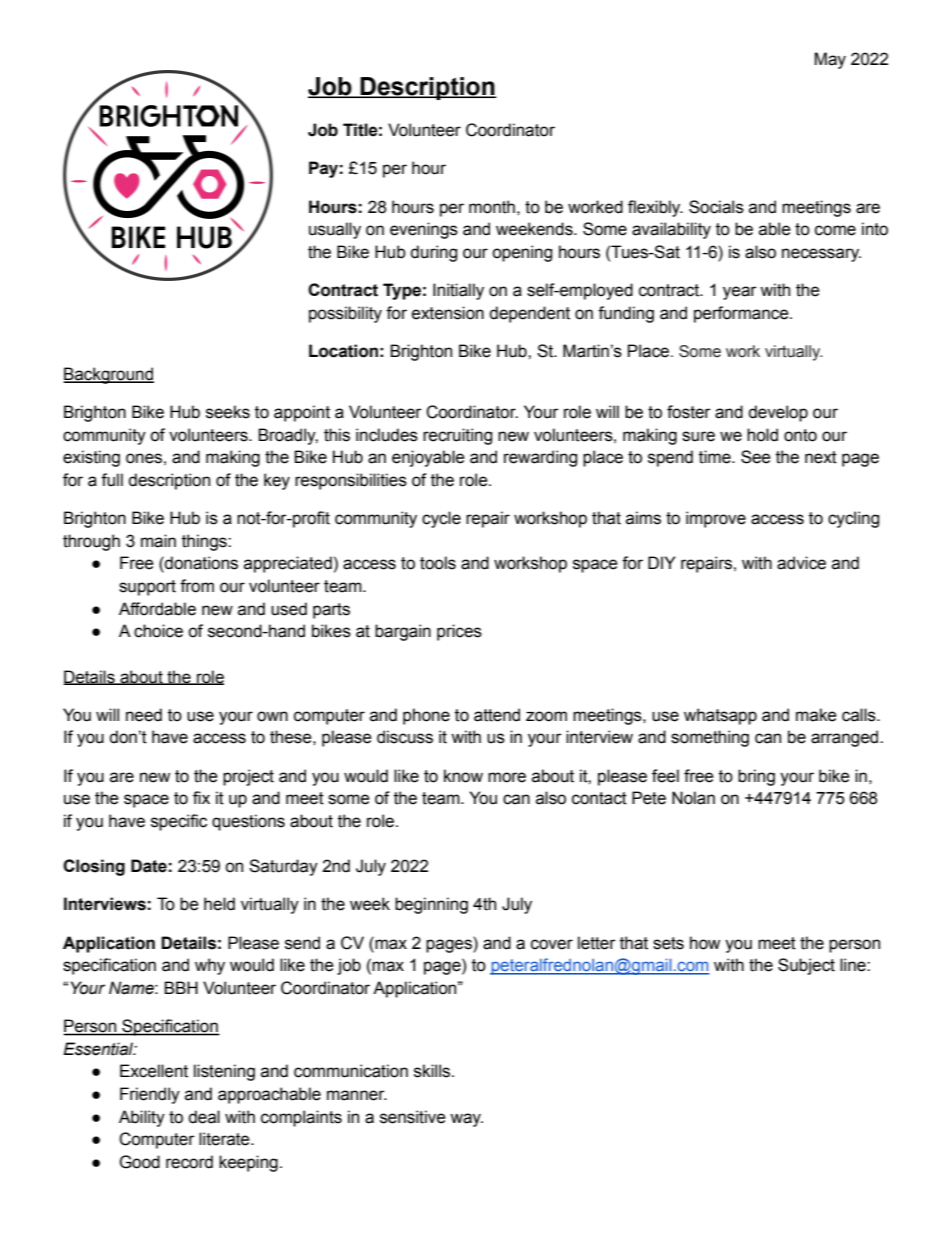 This screenshot has height=1233, width=952. Describe the element at coordinates (492, 207) in the screenshot. I see `month` at that location.
